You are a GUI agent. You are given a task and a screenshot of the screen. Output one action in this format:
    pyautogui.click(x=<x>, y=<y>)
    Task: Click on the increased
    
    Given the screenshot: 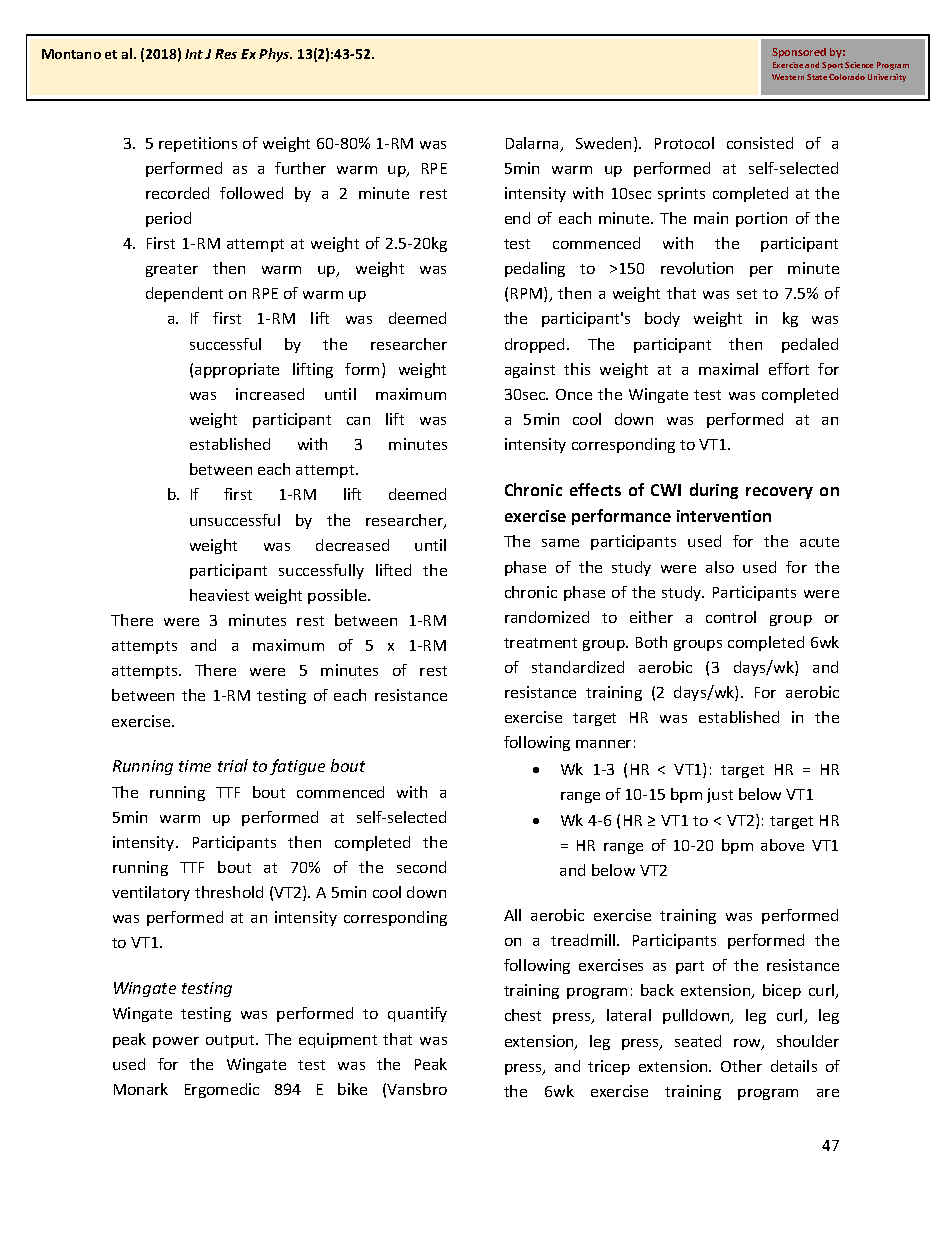 What is the action you would take?
    pyautogui.click(x=270, y=394)
